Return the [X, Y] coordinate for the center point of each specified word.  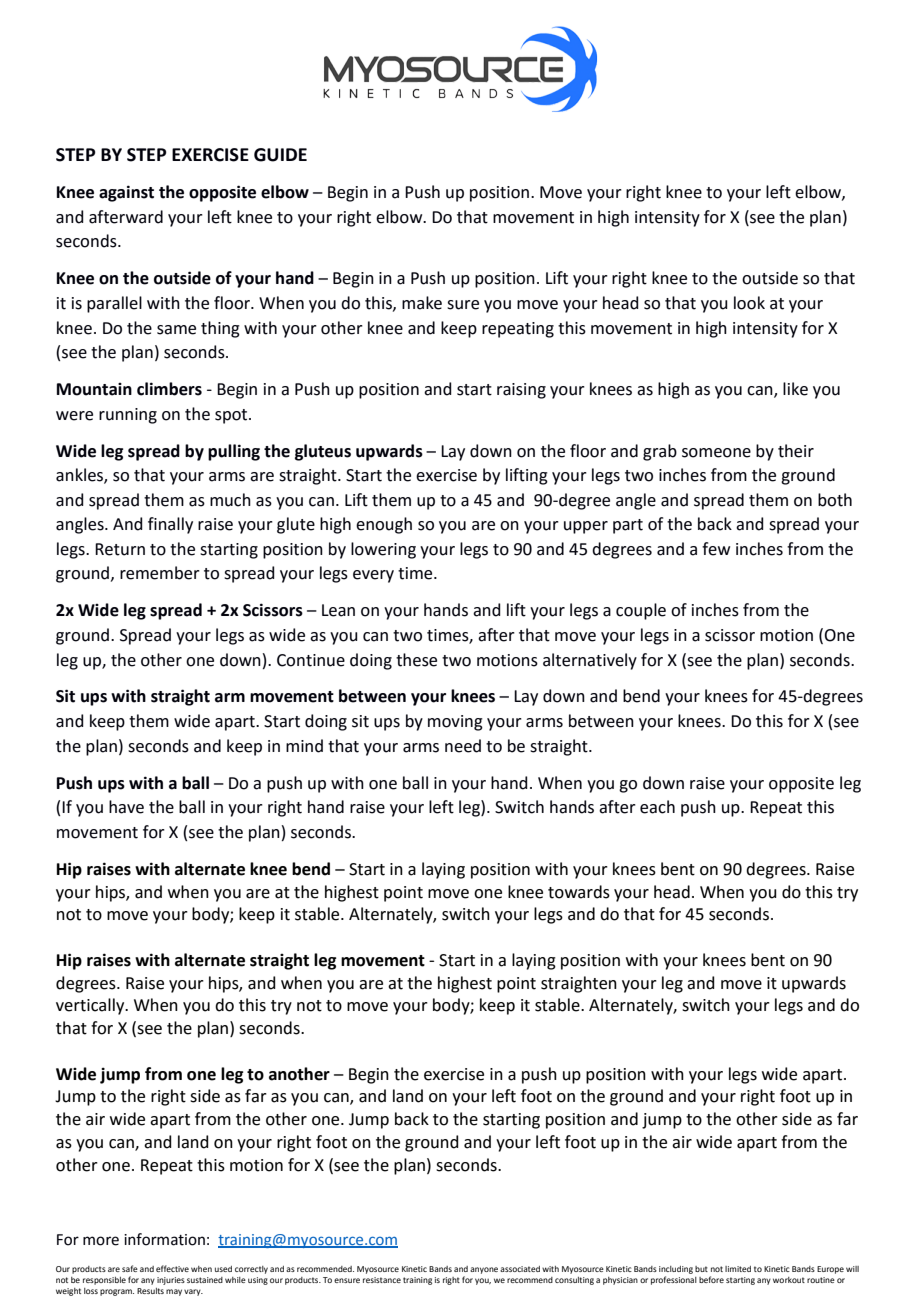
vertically [91, 1006]
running [128, 416]
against [126, 193]
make [422, 303]
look [749, 303]
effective [172, 1268]
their [796, 451]
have [126, 807]
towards [579, 892]
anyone [484, 1270]
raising [521, 391]
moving [455, 723]
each [657, 807]
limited [738, 1269]
